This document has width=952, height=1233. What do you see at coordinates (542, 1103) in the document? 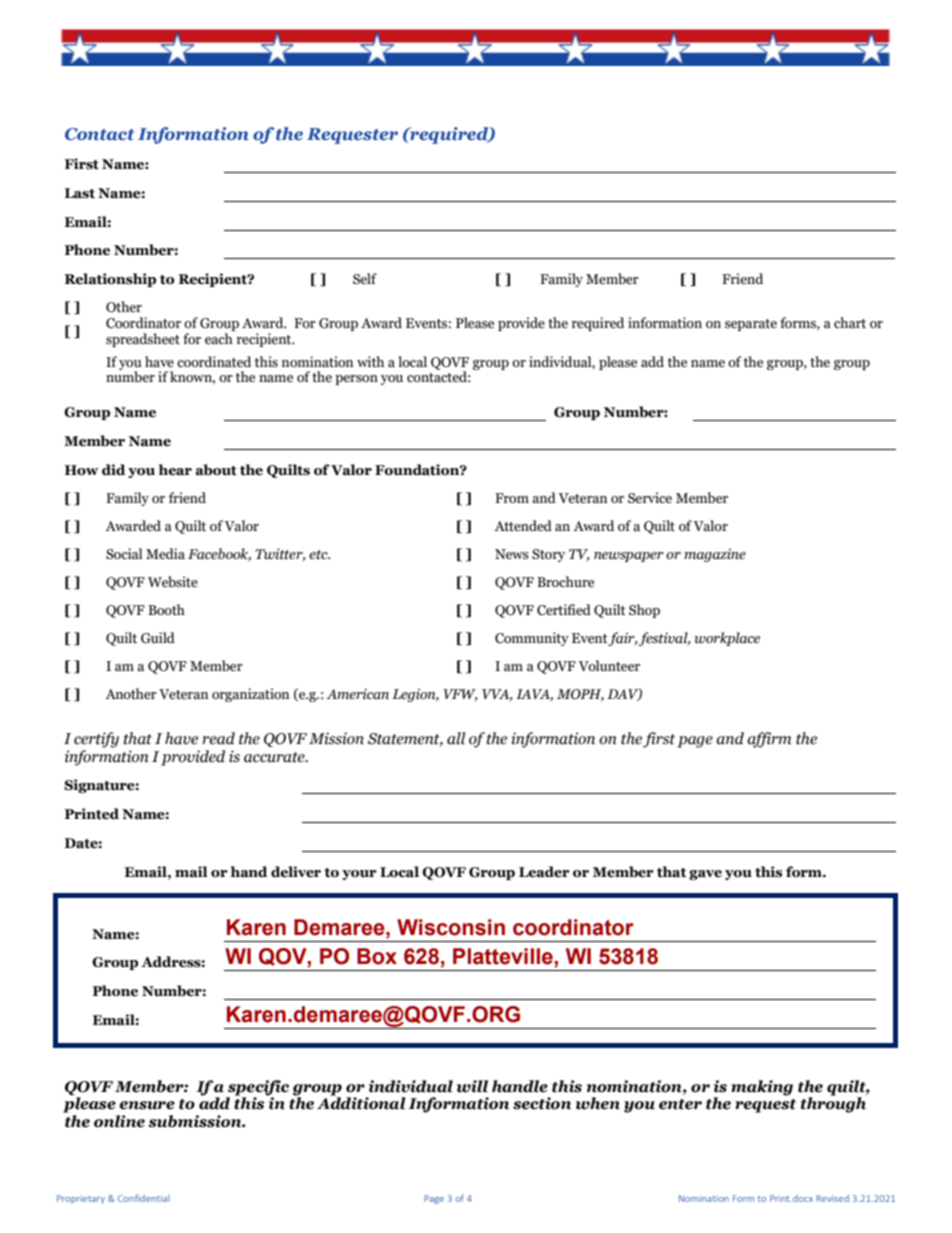
I see `section` at bounding box center [542, 1103].
